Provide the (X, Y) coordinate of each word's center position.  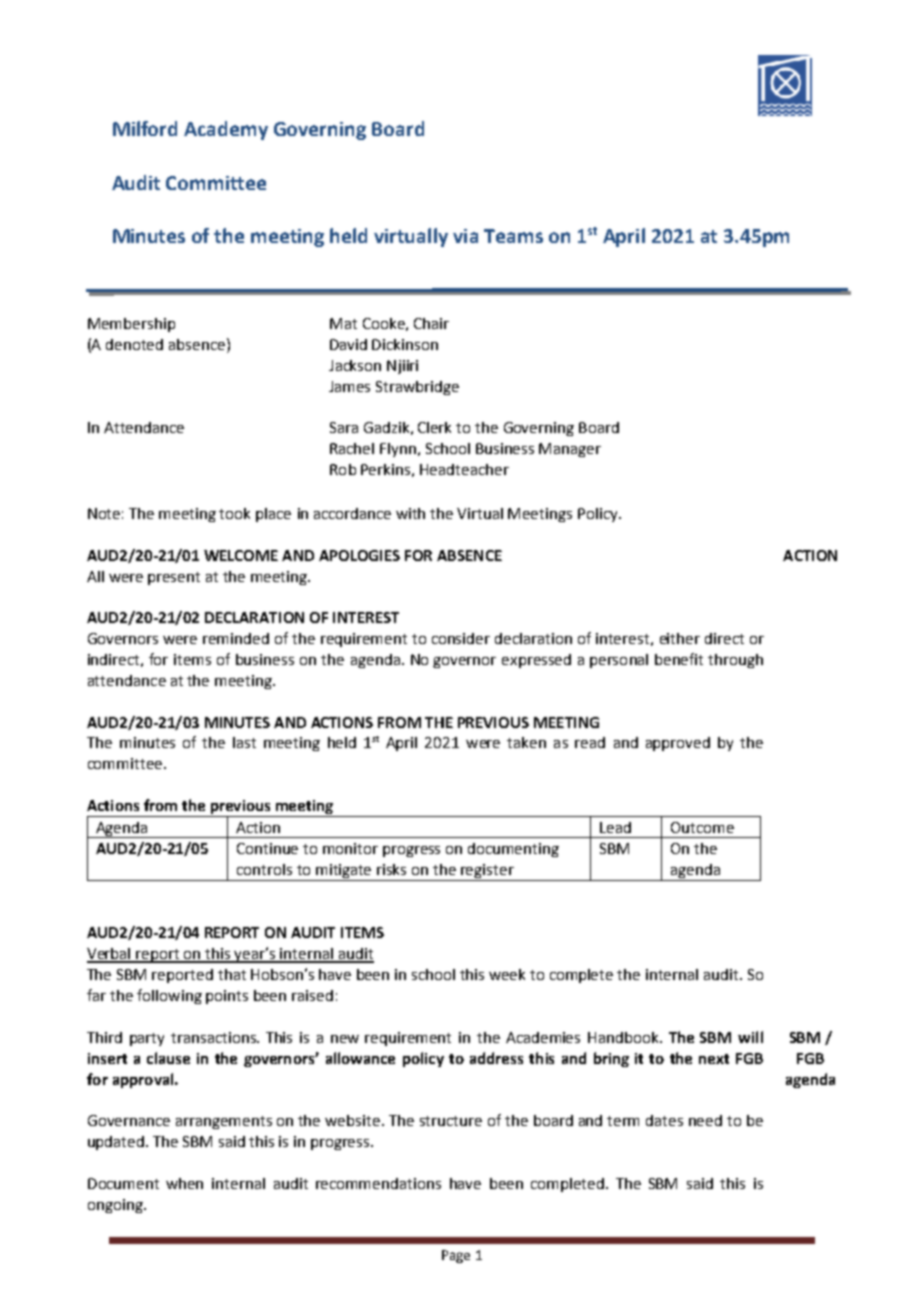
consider (461, 638)
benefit (679, 659)
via (465, 236)
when (184, 1183)
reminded (236, 638)
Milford (145, 128)
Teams (513, 236)
